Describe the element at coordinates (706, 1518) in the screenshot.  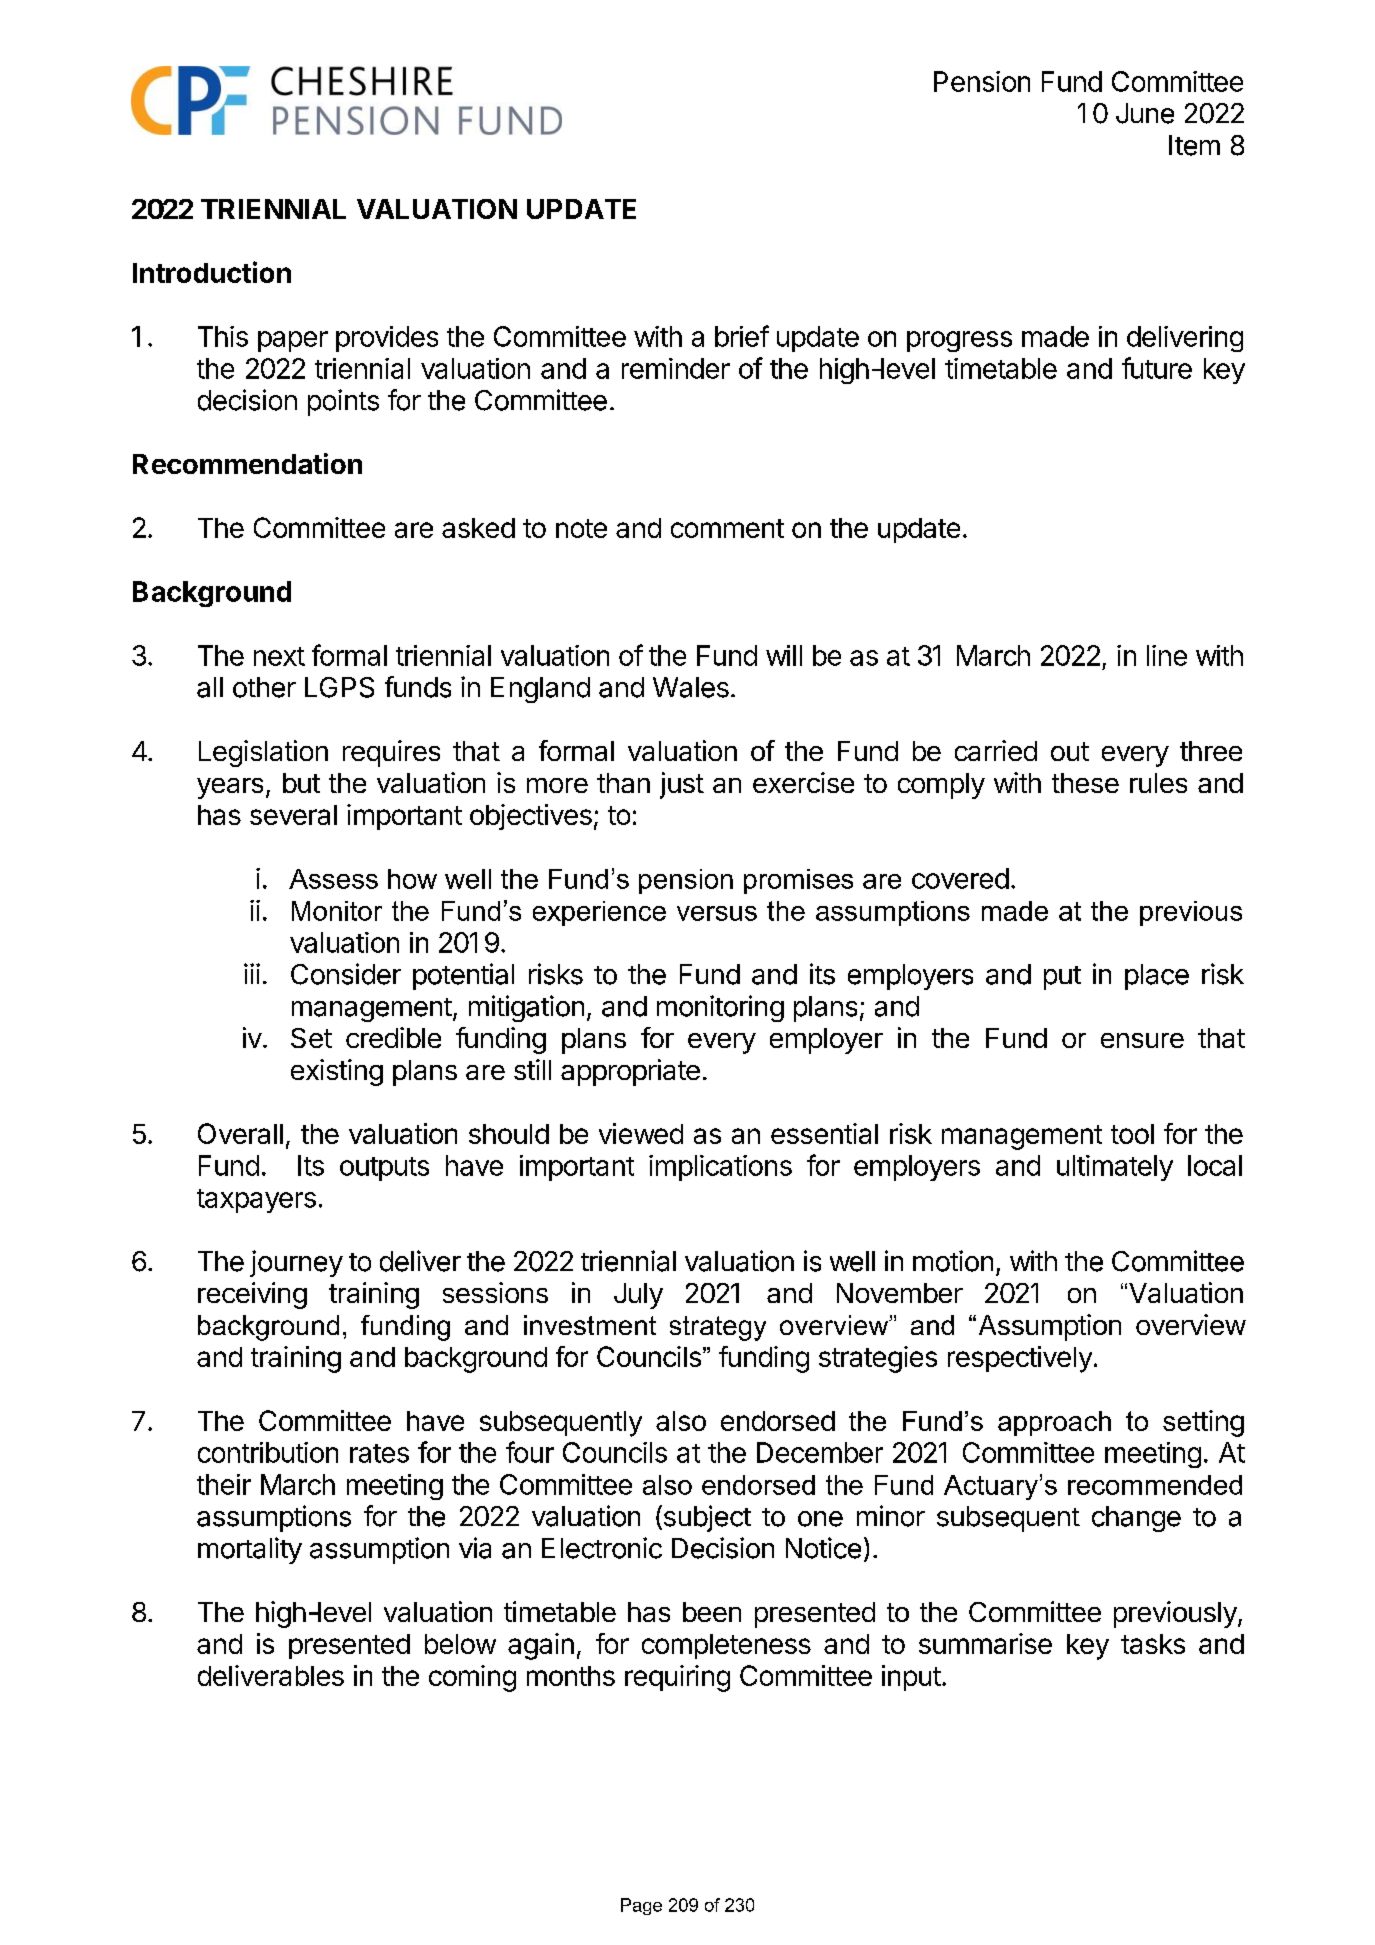
I see `subject` at that location.
